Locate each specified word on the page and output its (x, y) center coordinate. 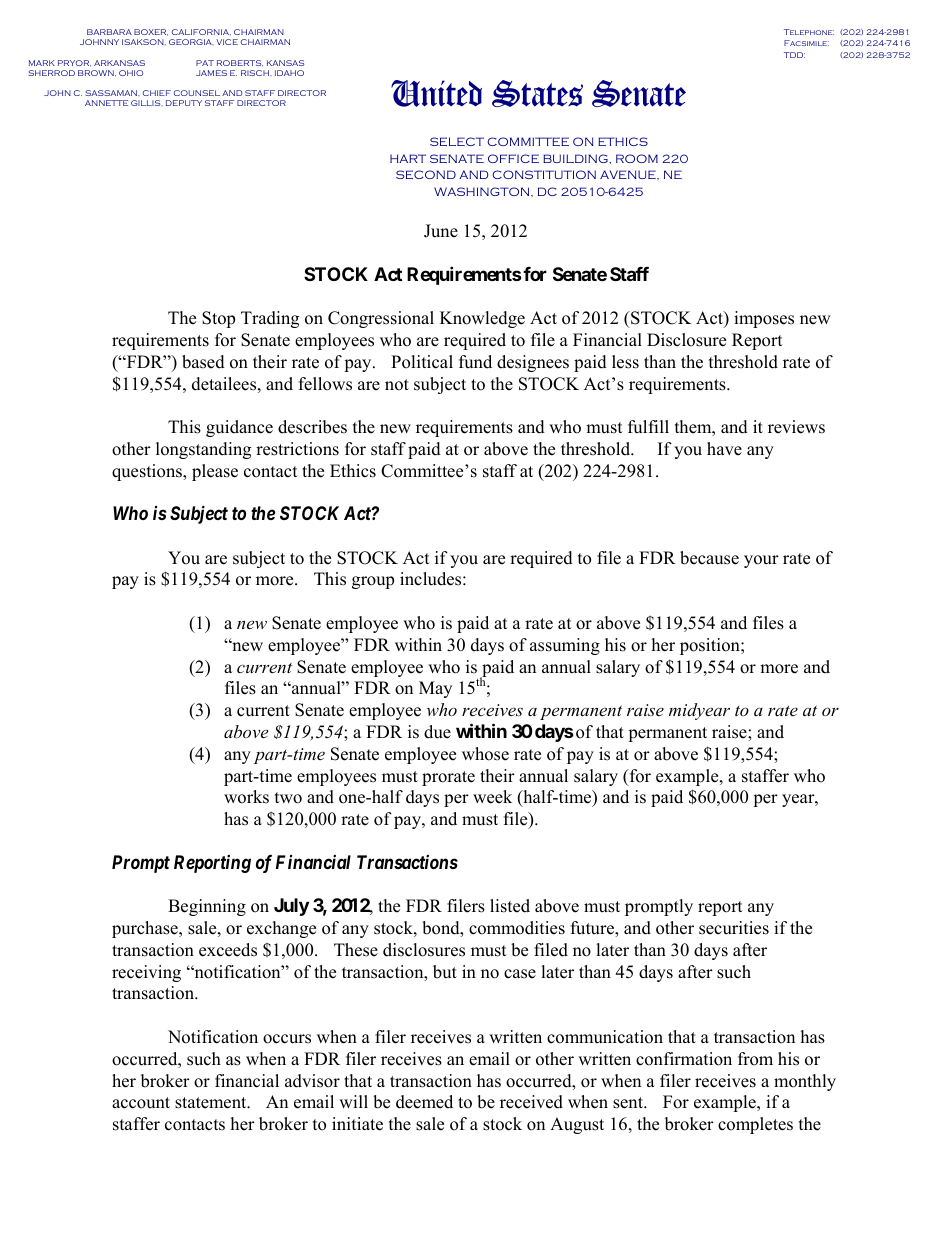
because (709, 558)
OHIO (131, 73)
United (436, 93)
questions (148, 472)
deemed (424, 1102)
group (373, 582)
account (141, 1103)
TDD (794, 55)
